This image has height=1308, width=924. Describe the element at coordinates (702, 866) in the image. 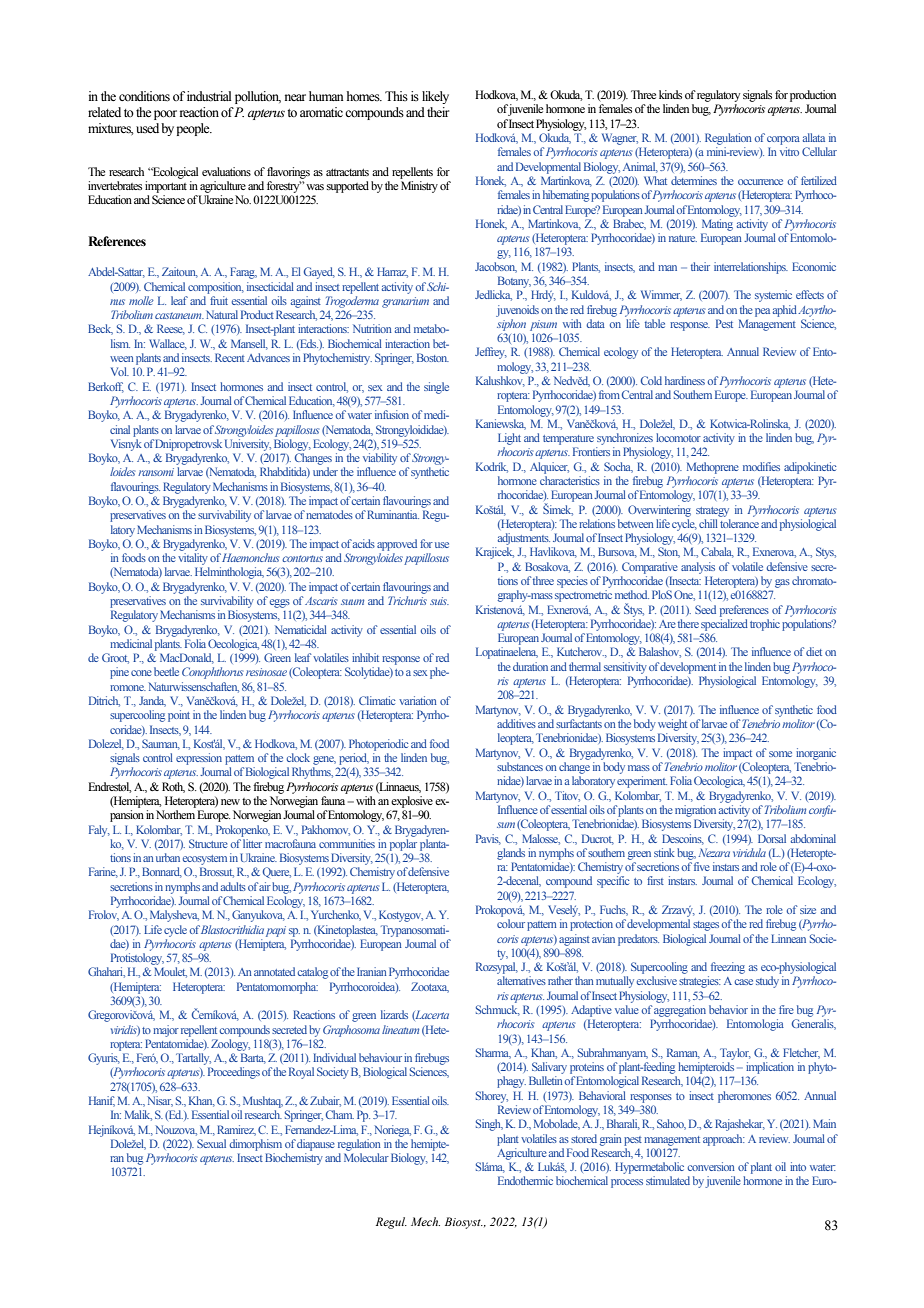

I see `five` at that location.
